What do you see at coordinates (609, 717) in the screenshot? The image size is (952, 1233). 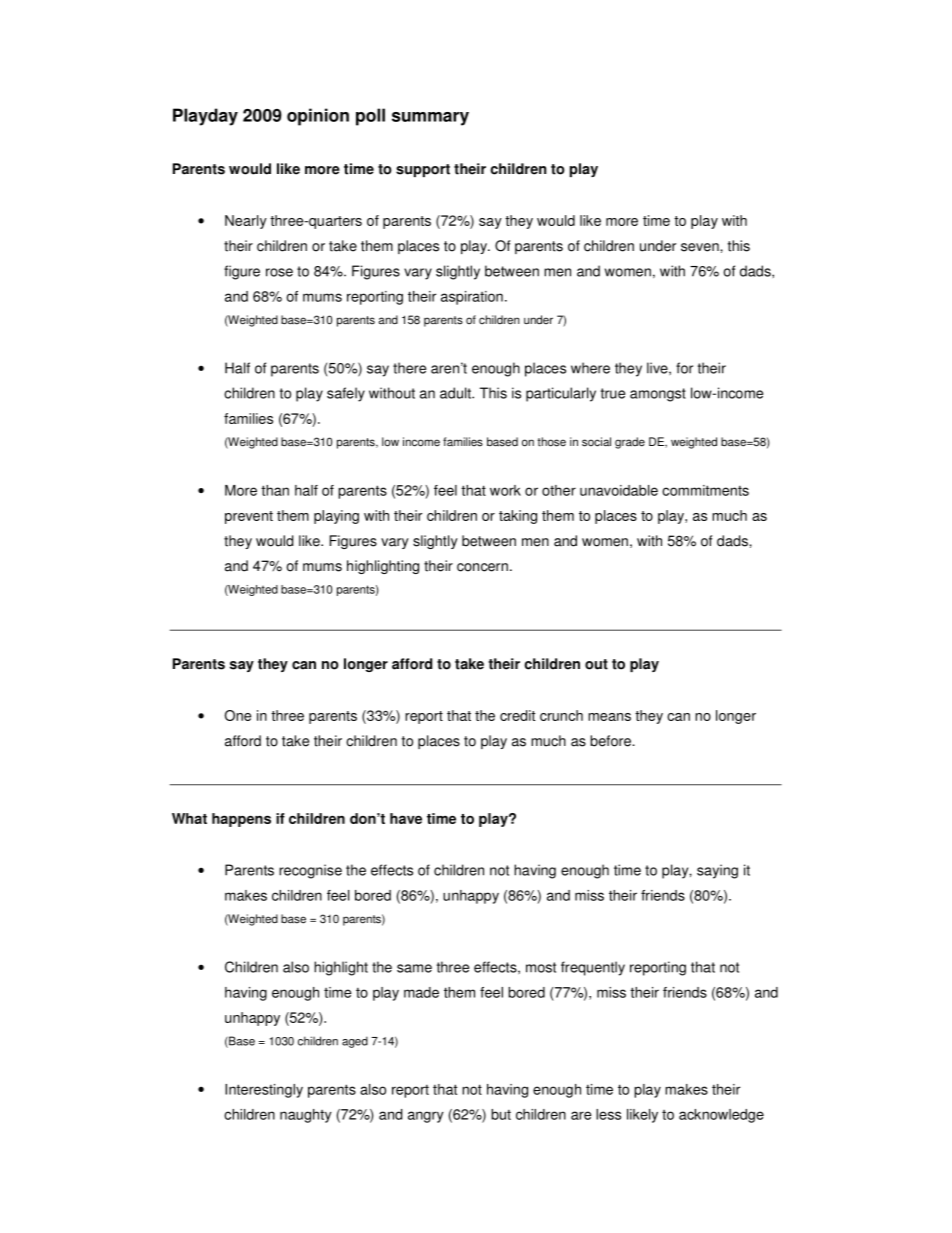 I see `means` at bounding box center [609, 717].
